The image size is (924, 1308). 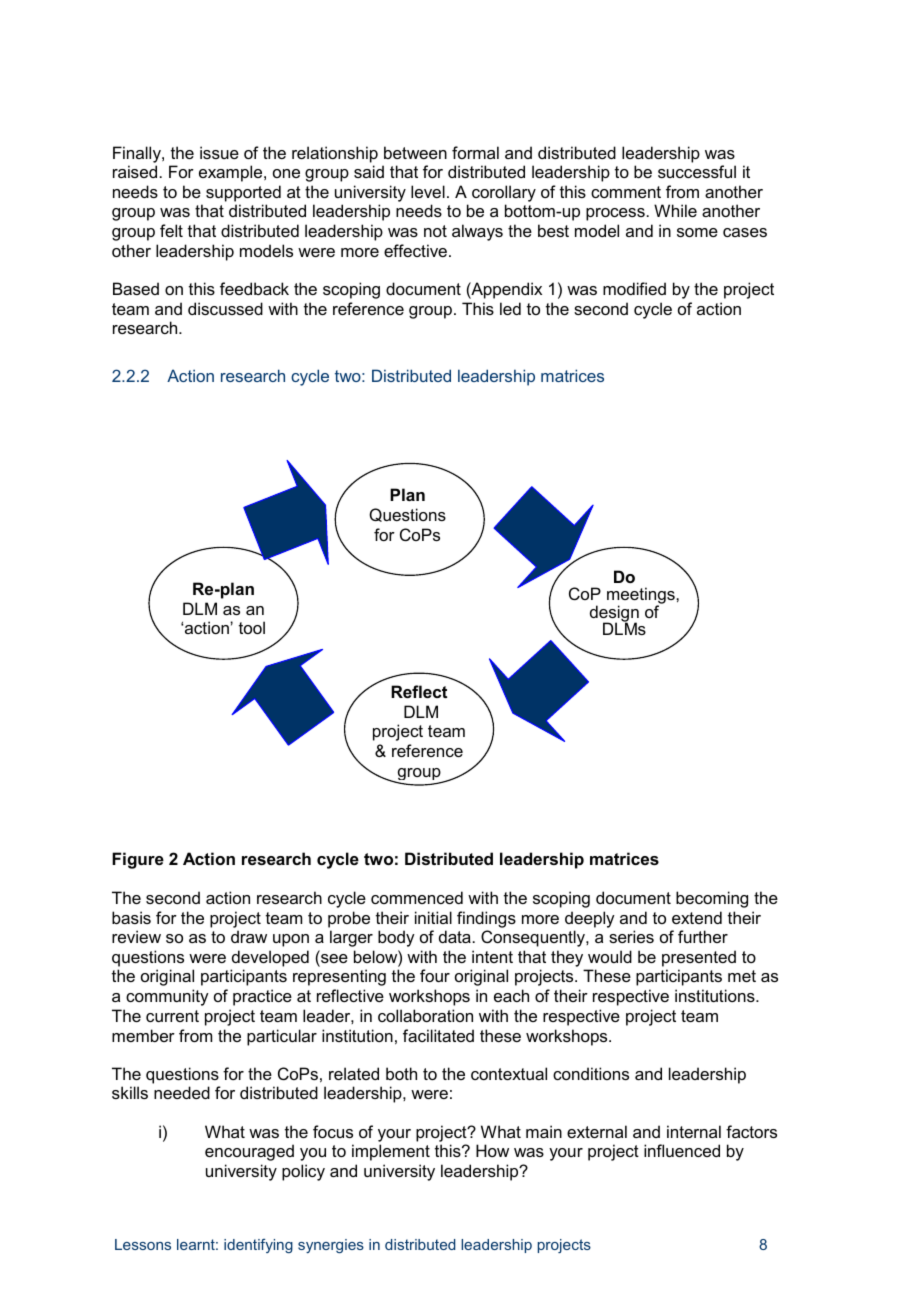 I want to click on becoming, so click(x=712, y=899).
